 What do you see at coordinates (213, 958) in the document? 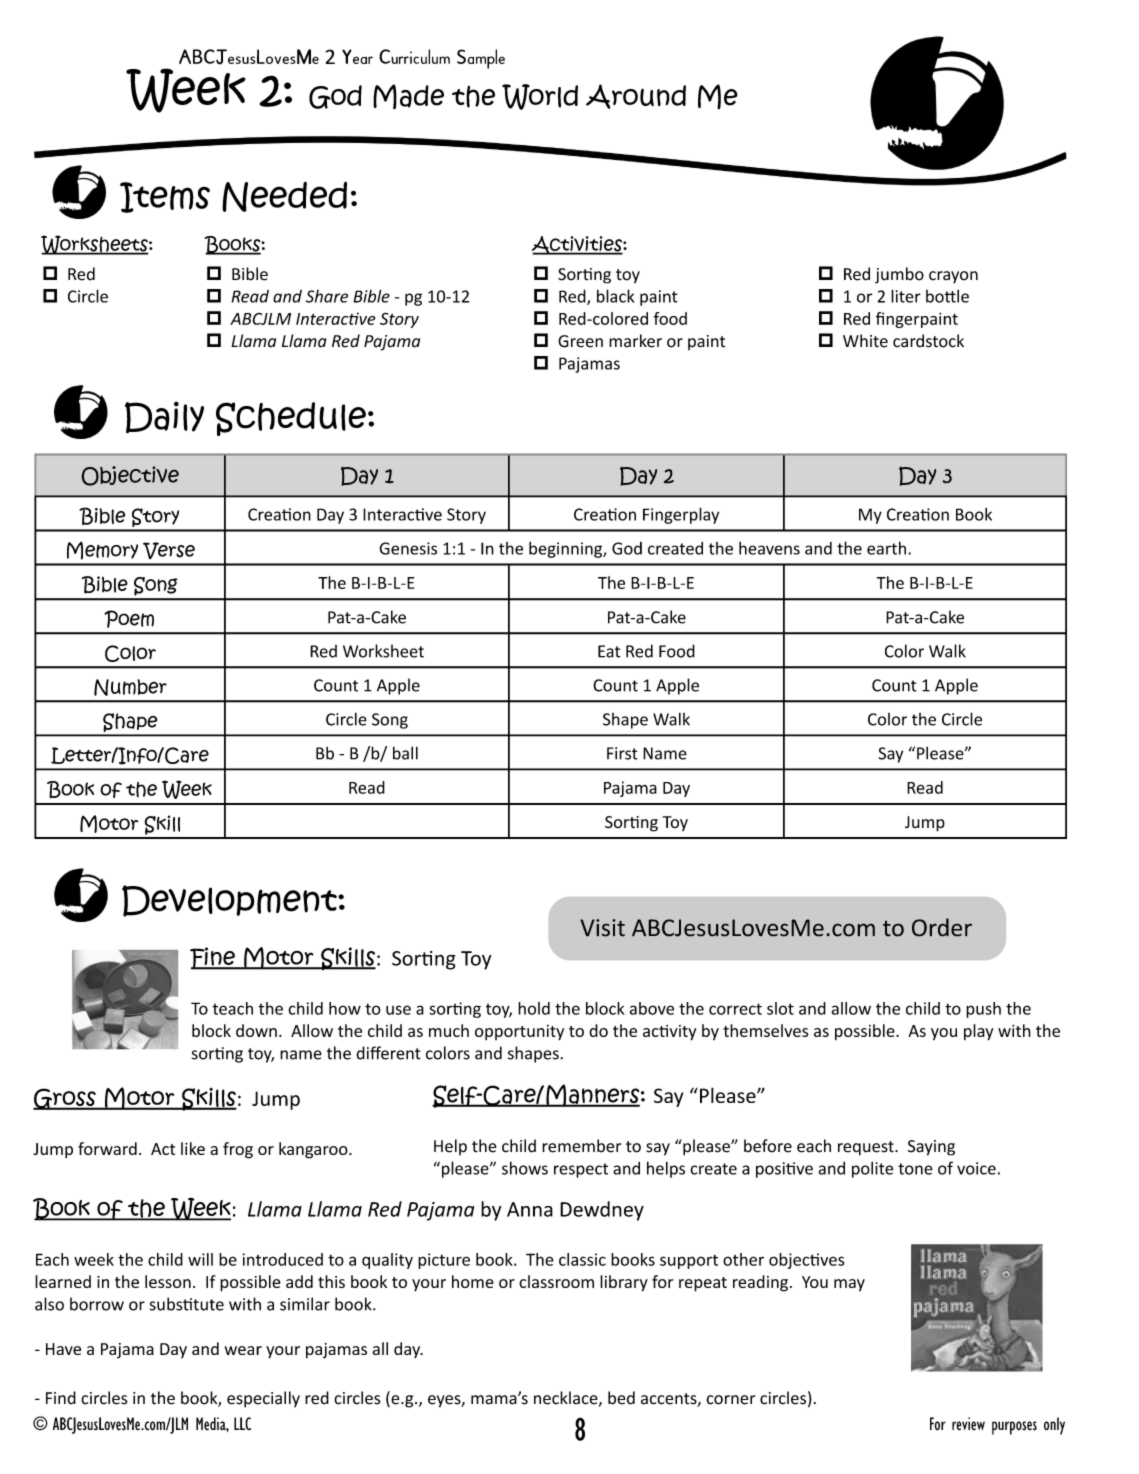
I see `Fine` at bounding box center [213, 958].
